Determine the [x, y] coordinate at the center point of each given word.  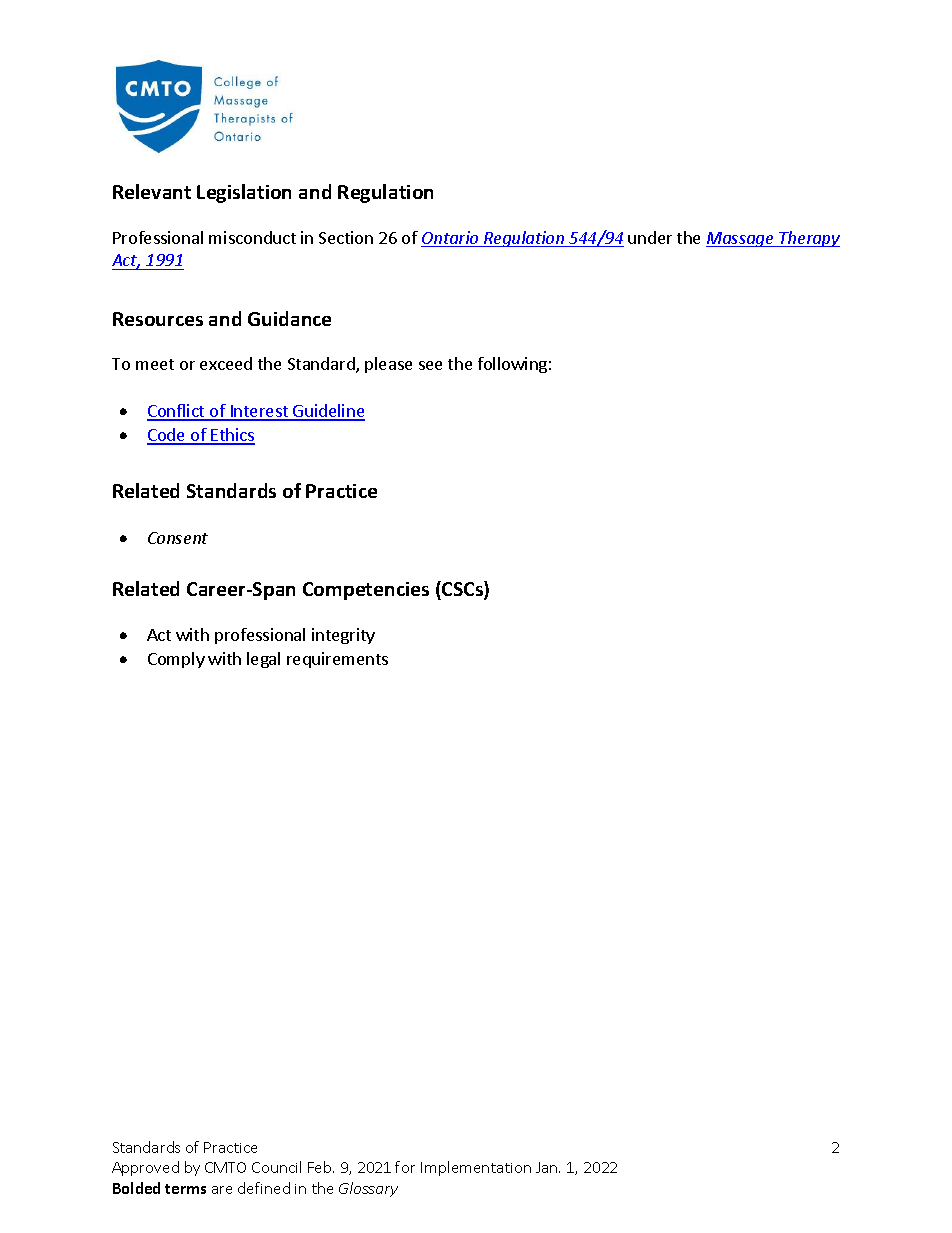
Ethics [232, 436]
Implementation [476, 1168]
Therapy [809, 239]
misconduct [252, 237]
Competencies [366, 591]
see [430, 365]
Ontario [451, 239]
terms [185, 1189]
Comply [176, 660]
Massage [741, 239]
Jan [548, 1167]
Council [276, 1167]
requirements [337, 660]
